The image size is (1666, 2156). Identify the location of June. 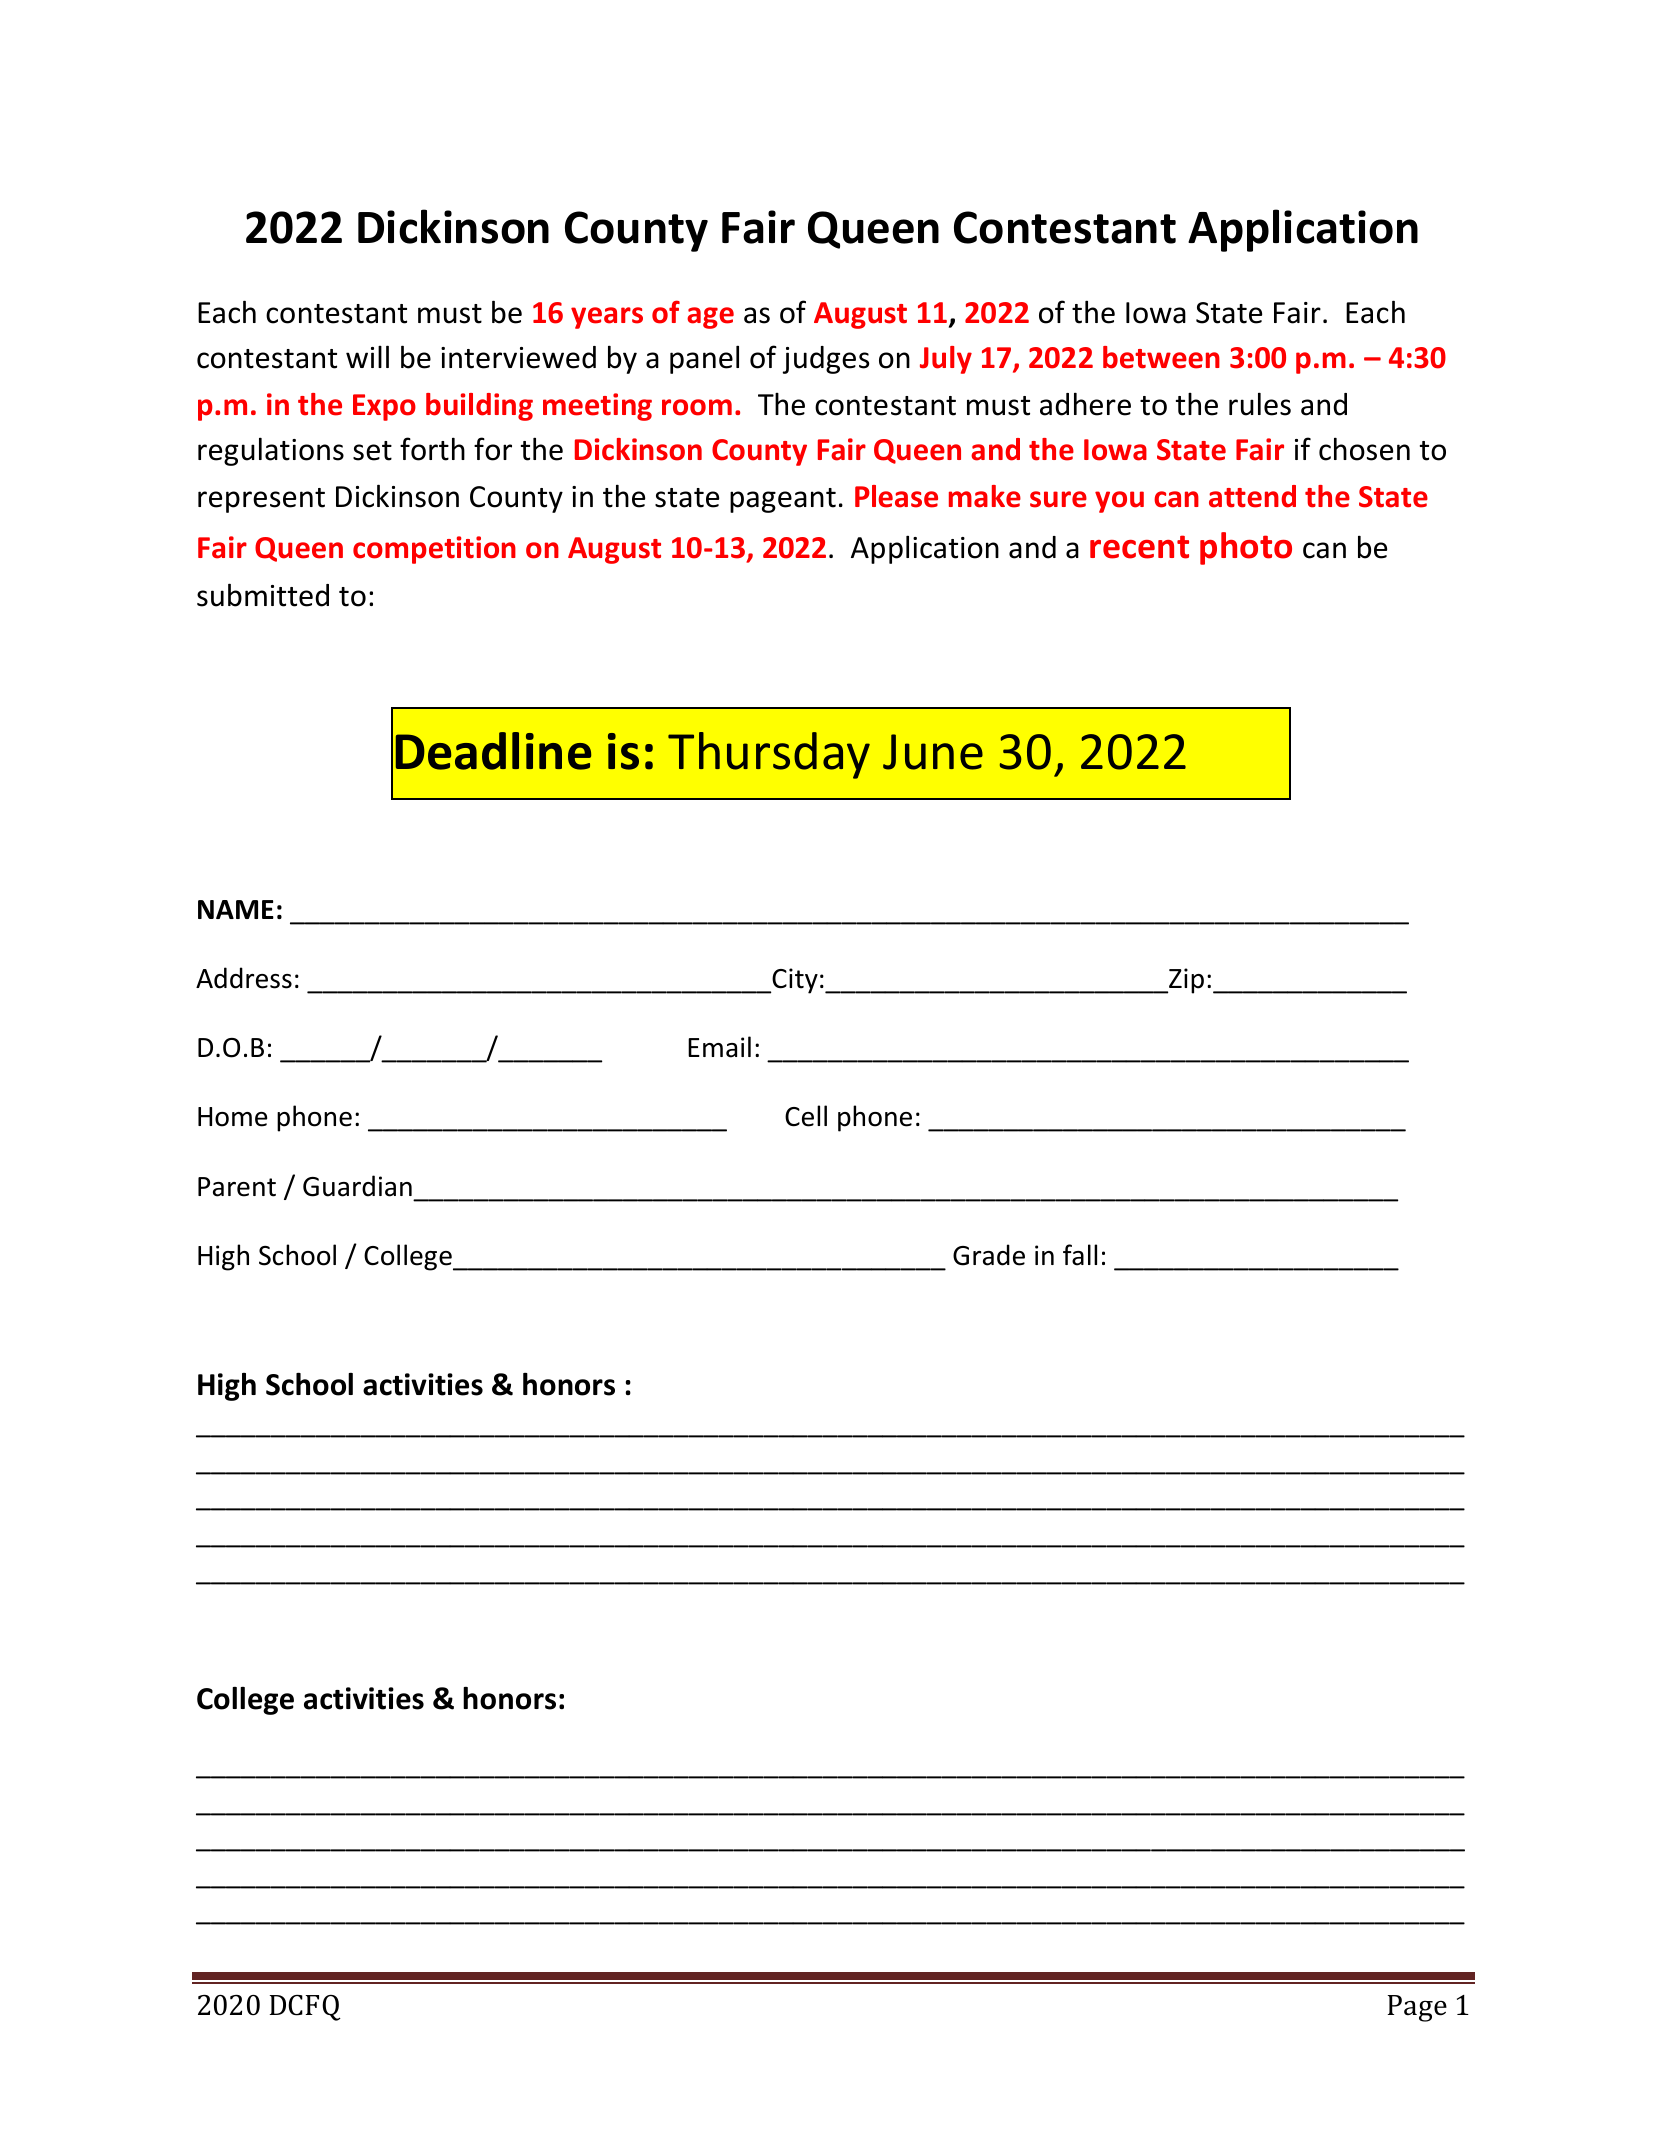
(933, 752).
